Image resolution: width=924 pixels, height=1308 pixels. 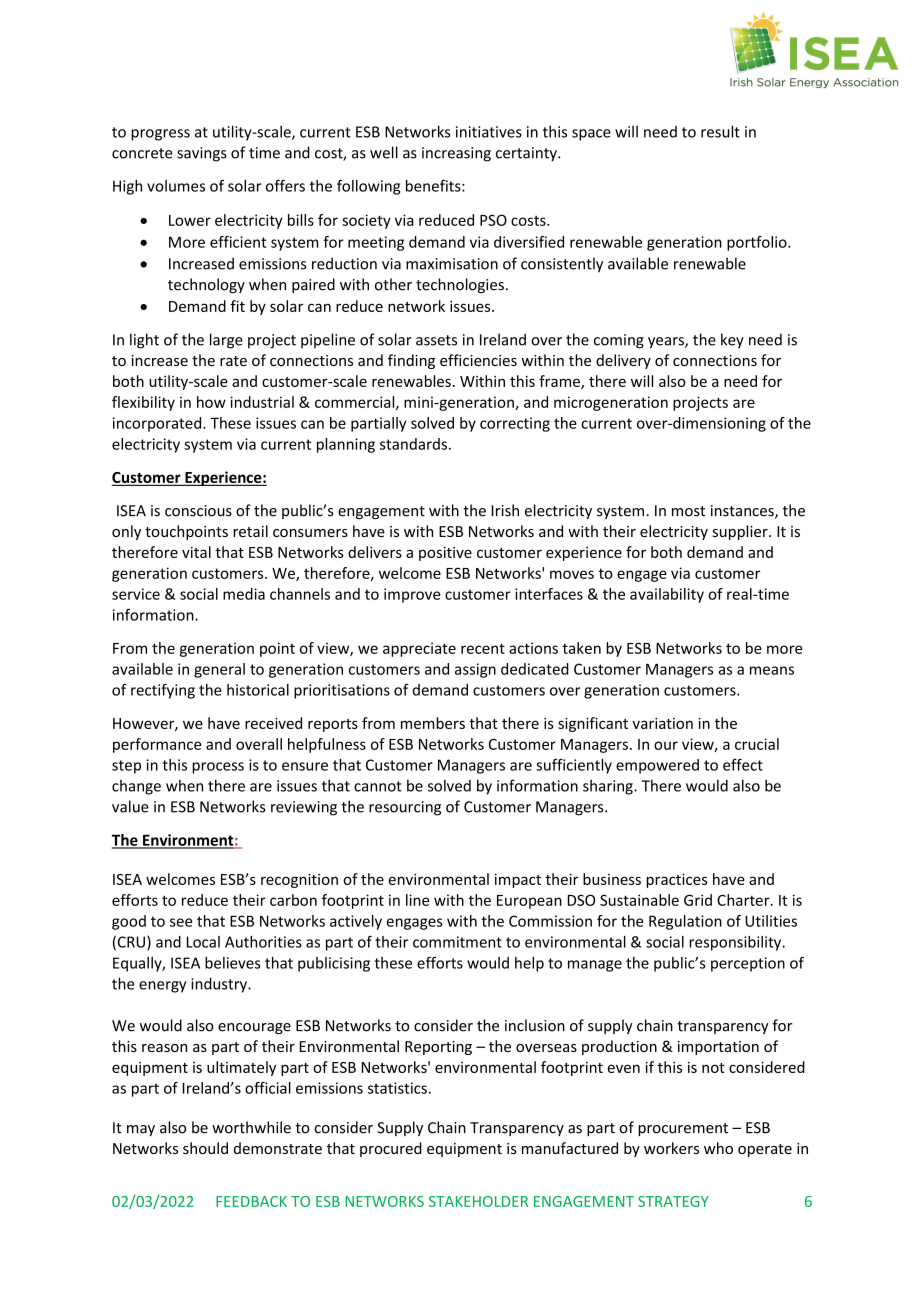 What do you see at coordinates (457, 942) in the page?
I see `commitment` at bounding box center [457, 942].
